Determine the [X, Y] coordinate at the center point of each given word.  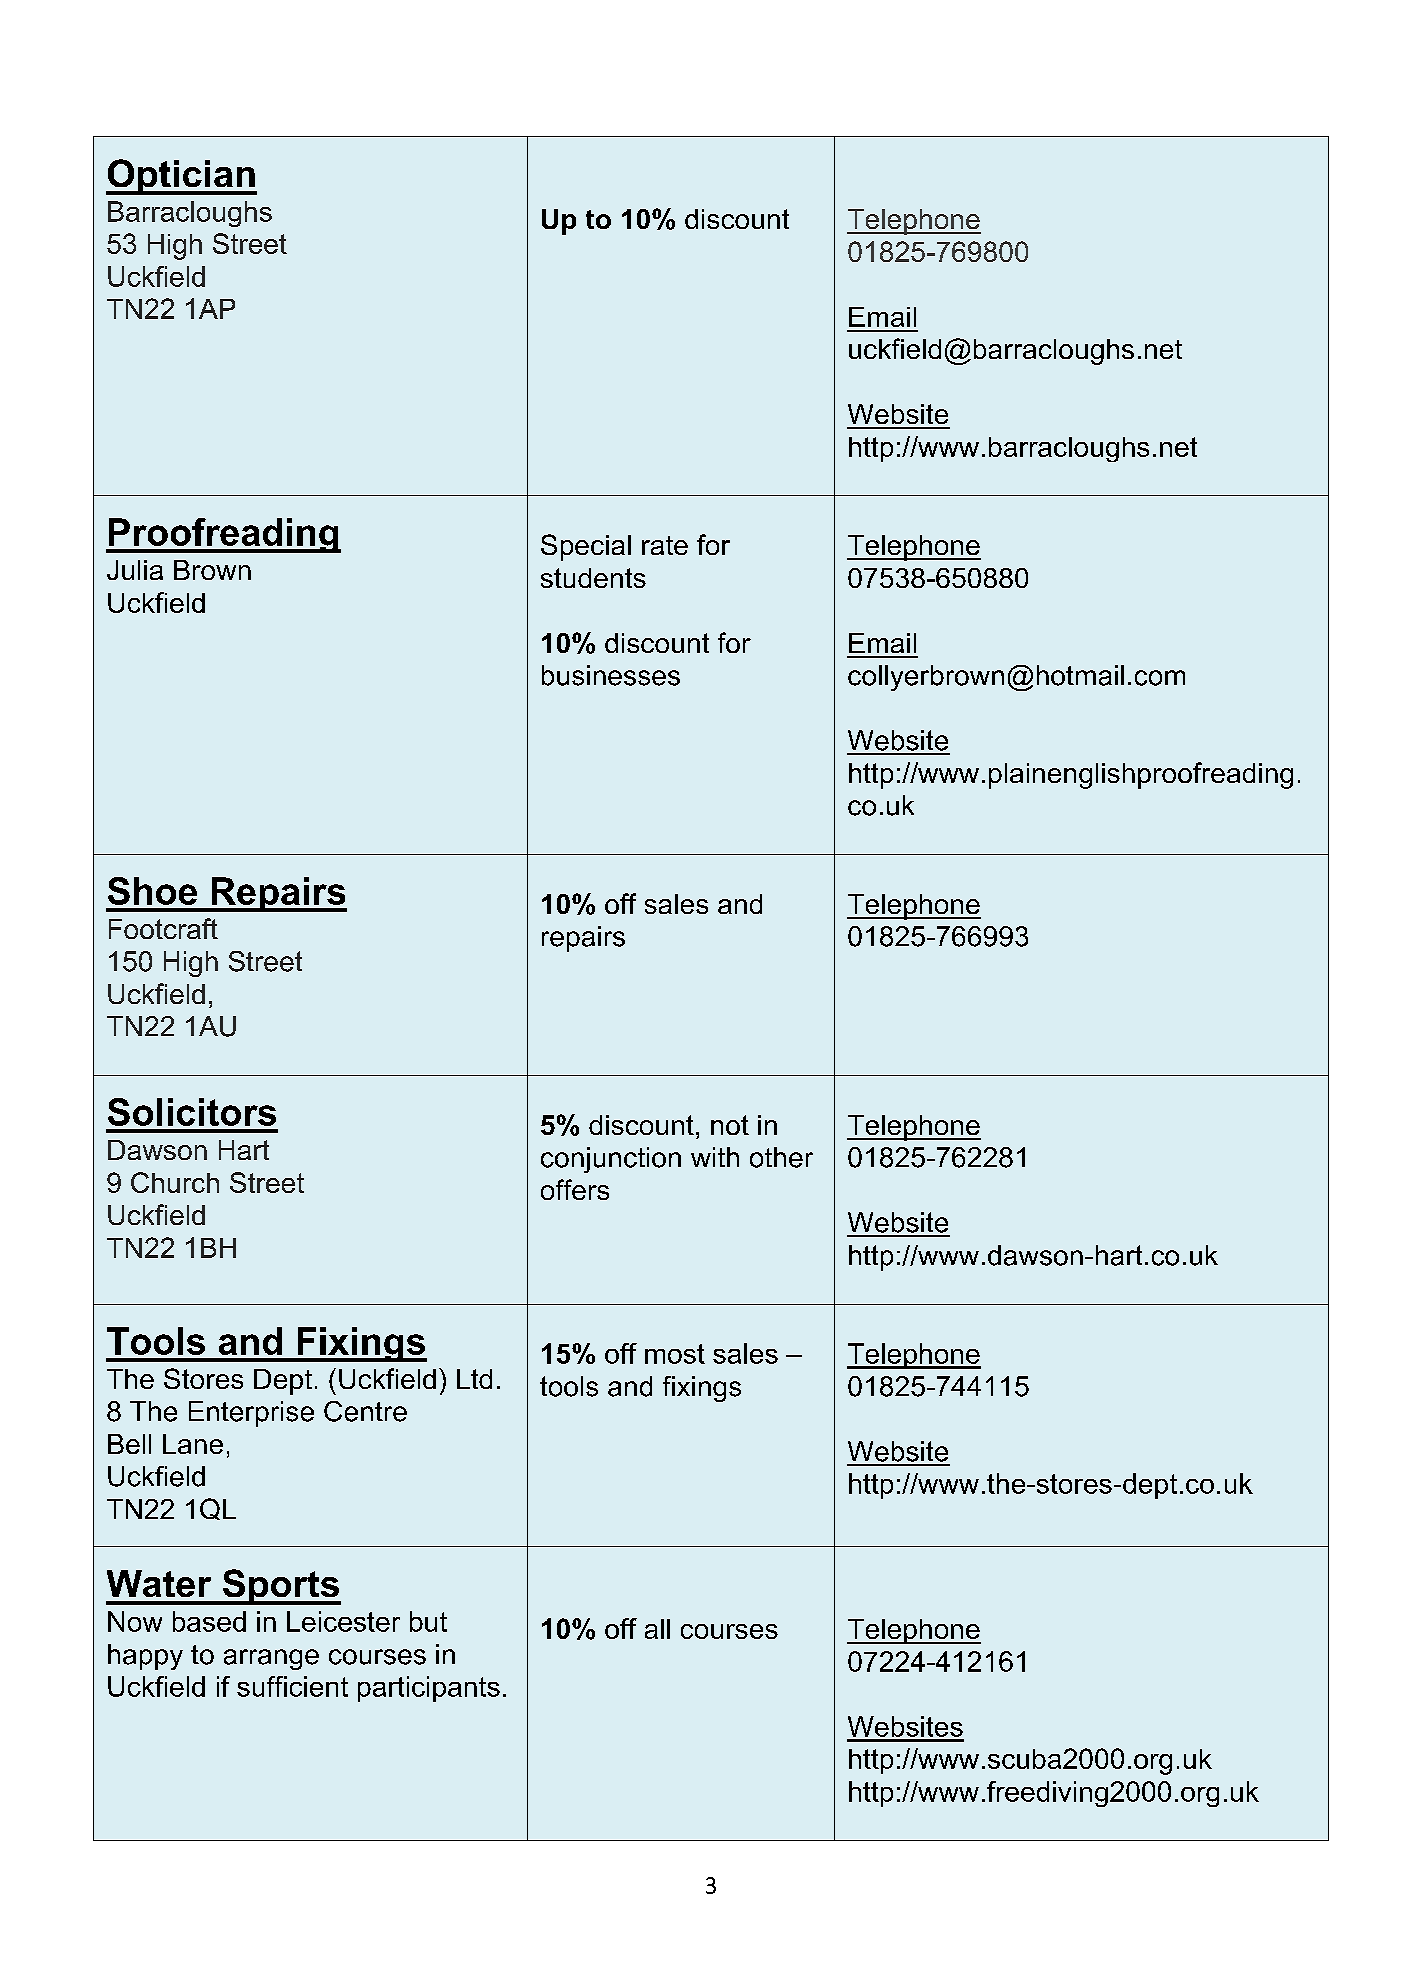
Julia [135, 570]
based [209, 1621]
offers [575, 1189]
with [715, 1157]
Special [586, 547]
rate [665, 545]
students [593, 578]
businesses [611, 675]
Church [175, 1182]
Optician [181, 177]
